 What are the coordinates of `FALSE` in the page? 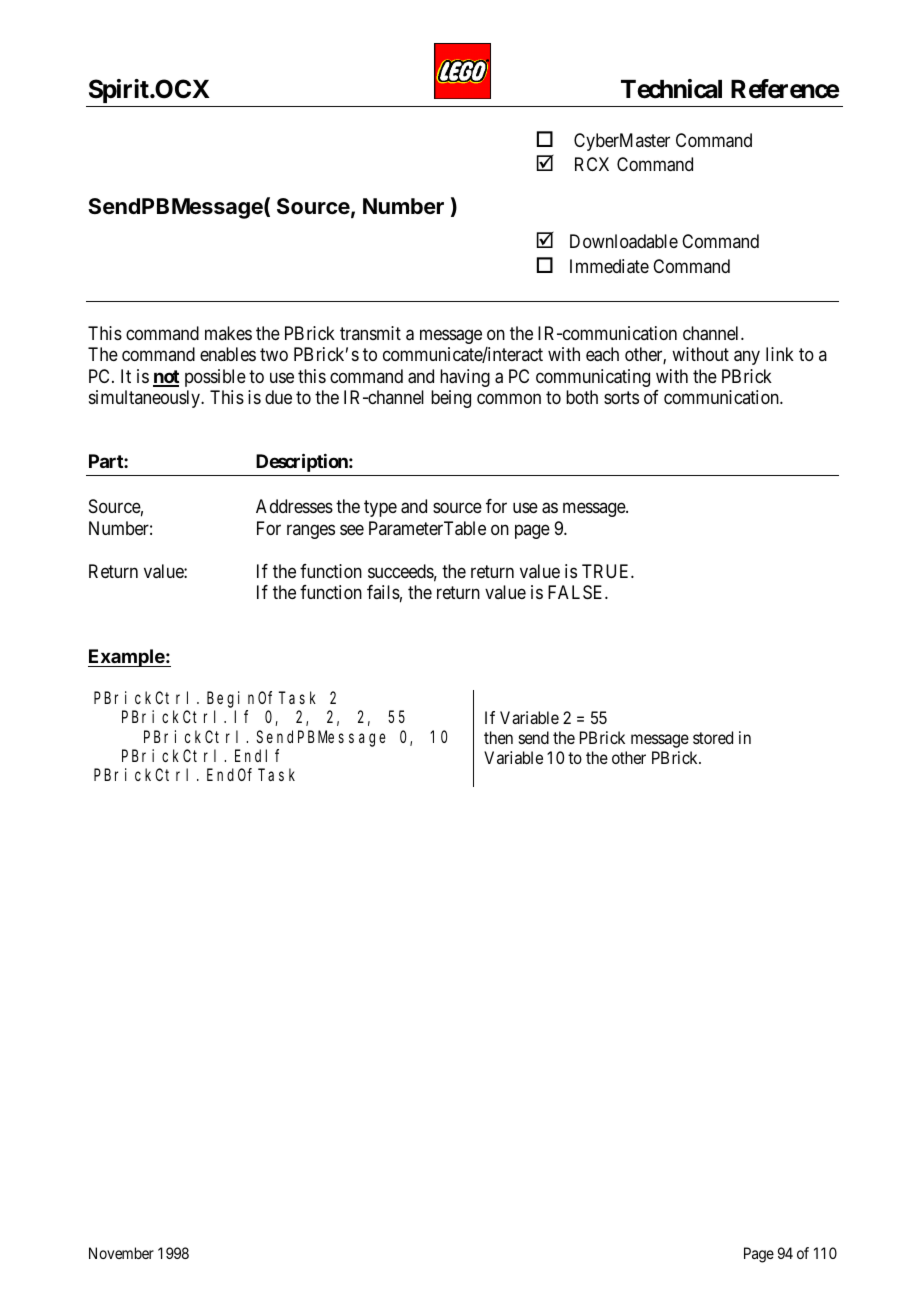 It's located at (577, 592).
